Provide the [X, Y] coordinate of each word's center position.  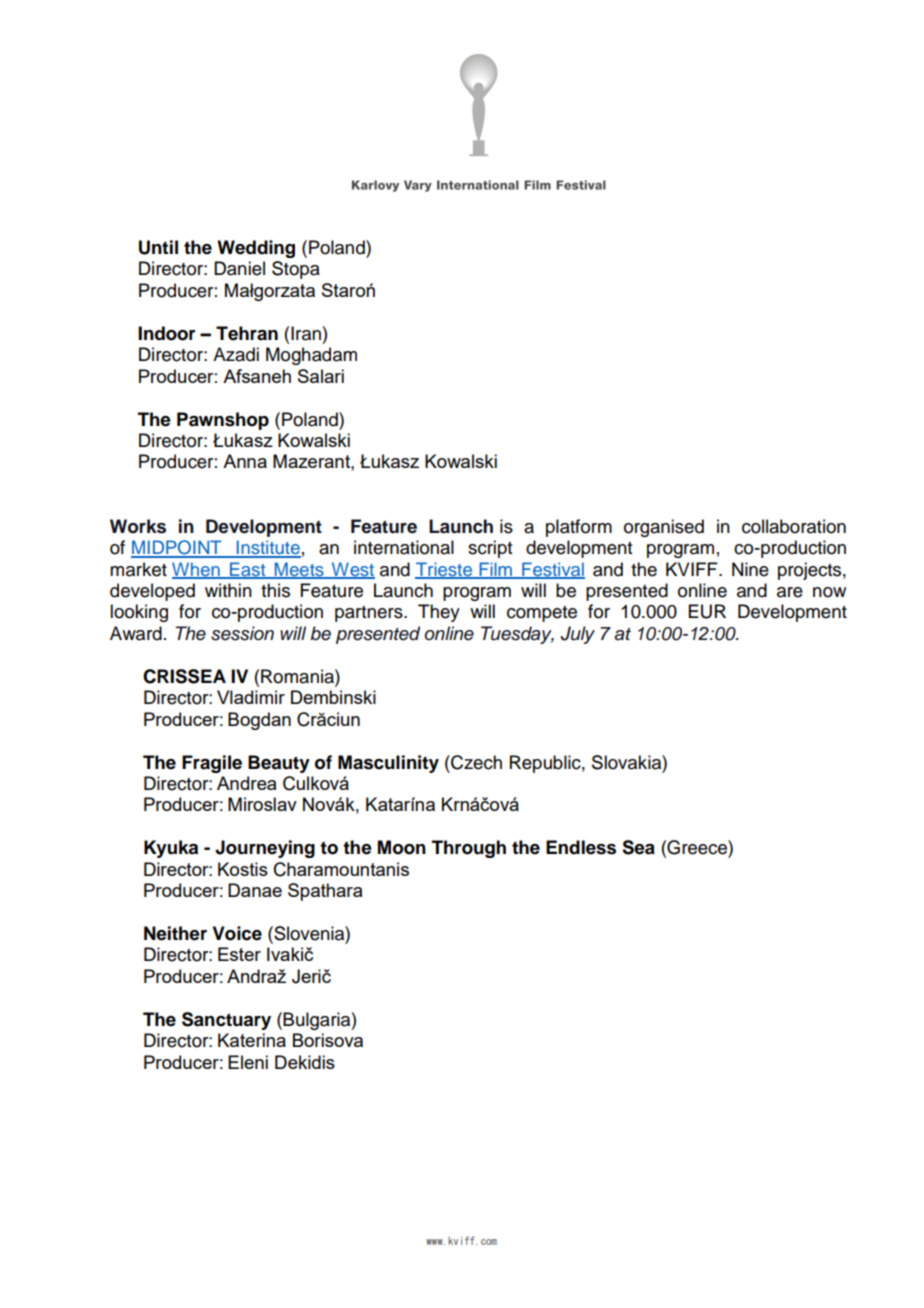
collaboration [794, 526]
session [242, 633]
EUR [707, 611]
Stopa [296, 270]
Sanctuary [226, 1021]
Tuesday [517, 635]
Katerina [252, 1040]
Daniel [239, 268]
